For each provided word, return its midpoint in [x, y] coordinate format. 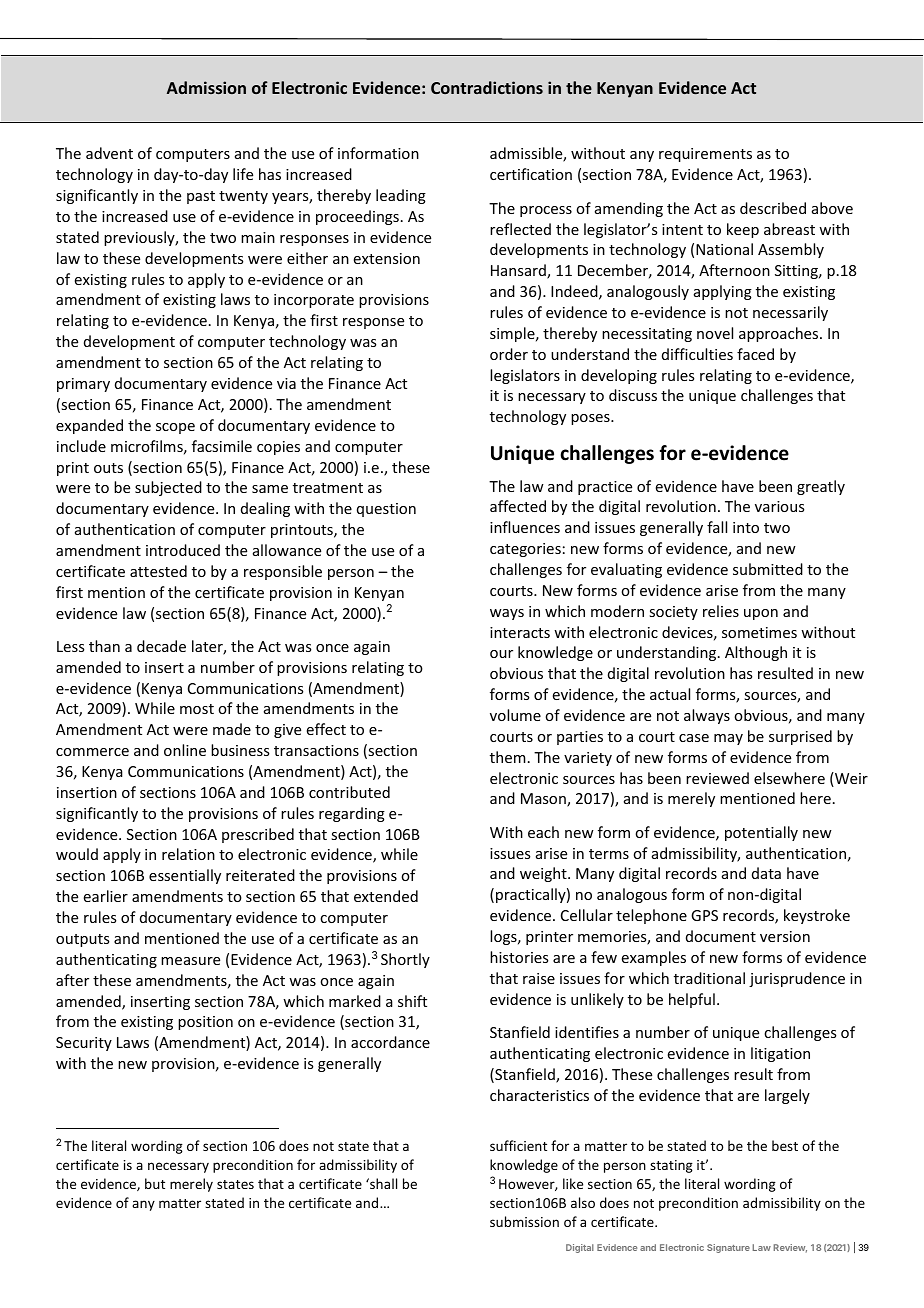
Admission [206, 87]
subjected [168, 488]
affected [518, 506]
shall [382, 1183]
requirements [705, 155]
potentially [761, 833]
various [779, 506]
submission [524, 1221]
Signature [728, 1248]
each [543, 832]
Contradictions [487, 87]
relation [188, 854]
